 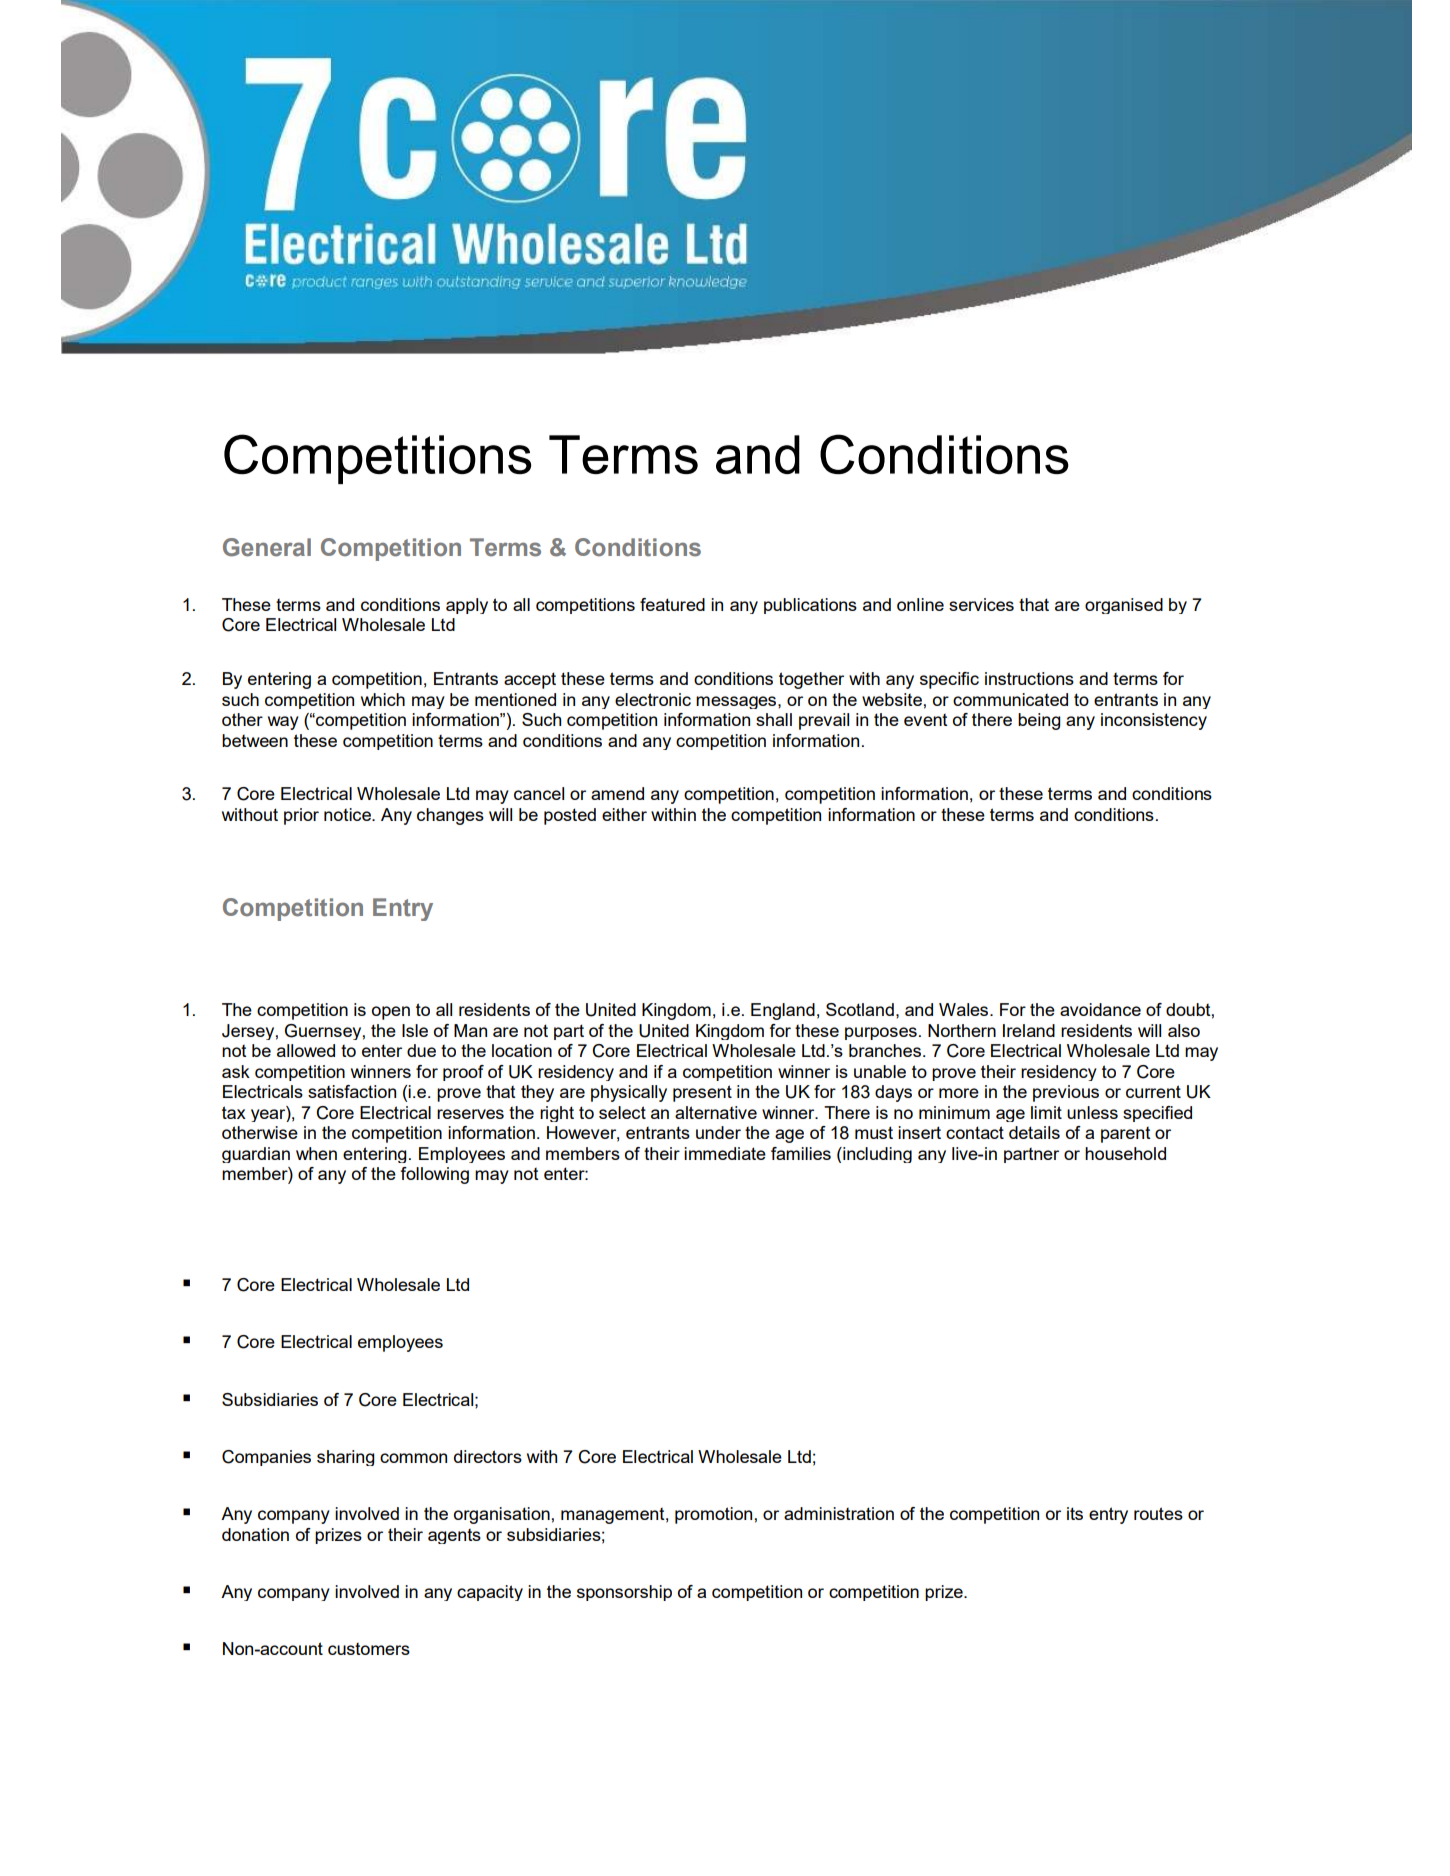 I want to click on General, so click(x=267, y=547).
